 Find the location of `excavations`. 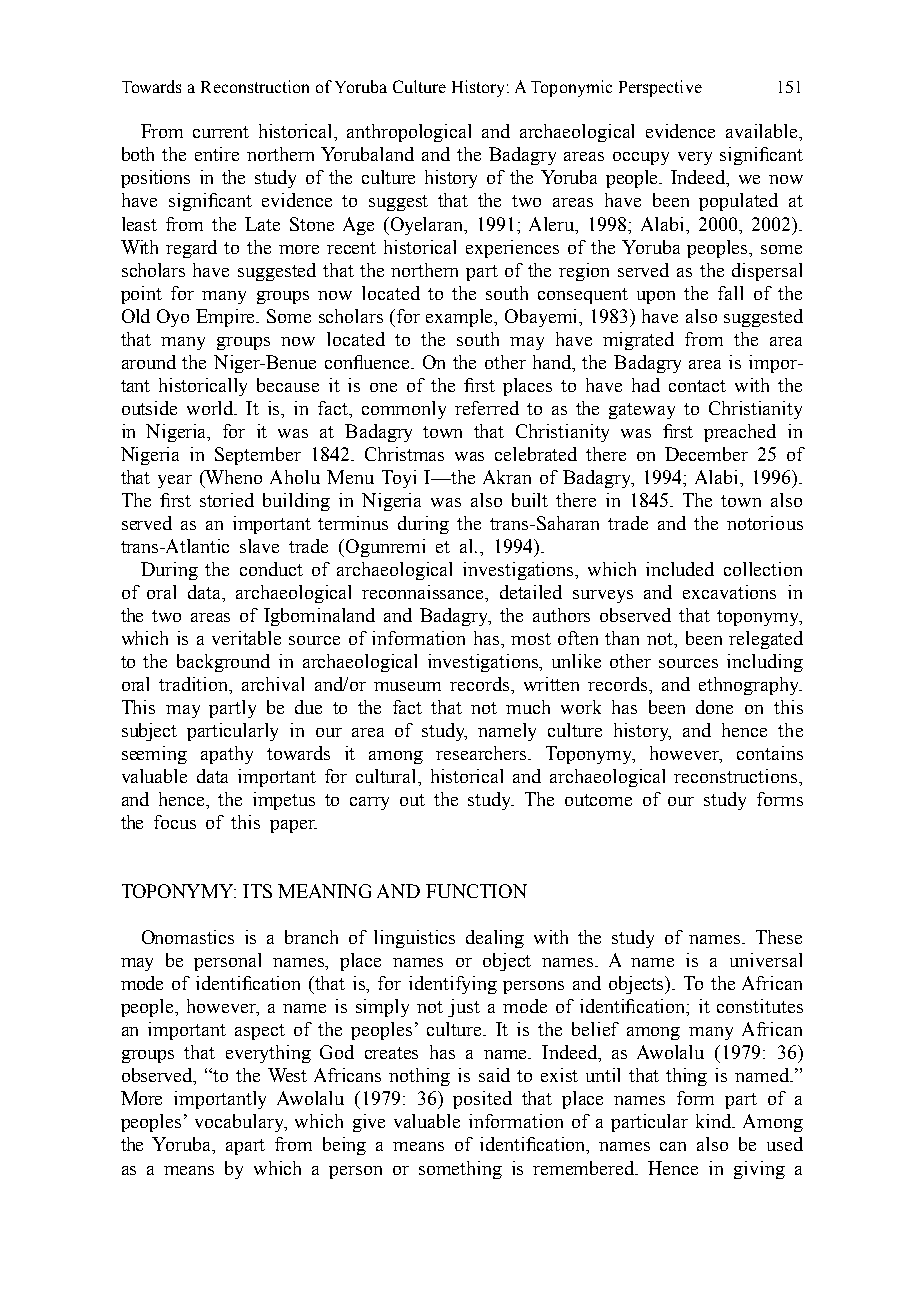

excavations is located at coordinates (729, 592).
